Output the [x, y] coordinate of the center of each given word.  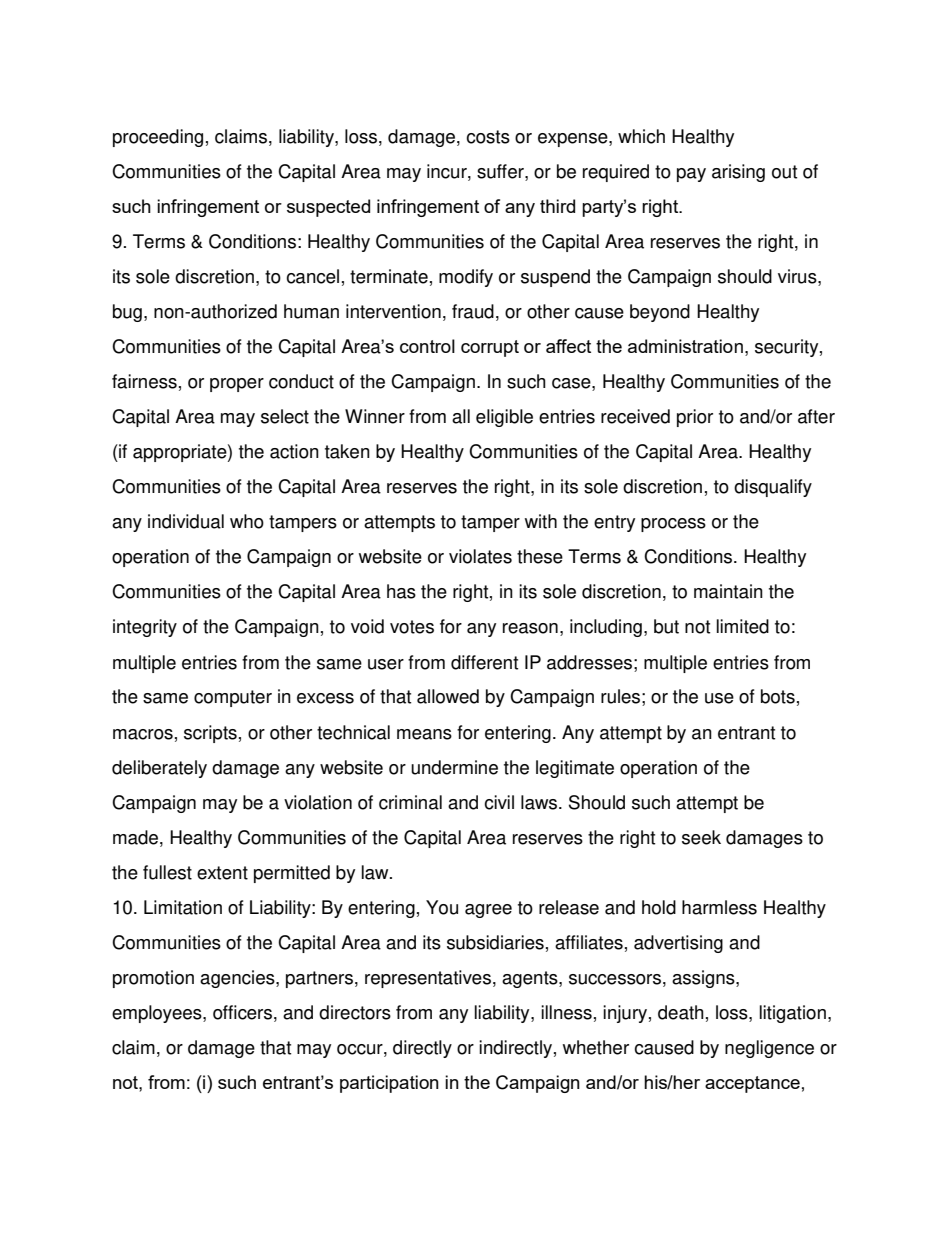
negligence [769, 1049]
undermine [454, 767]
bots [778, 696]
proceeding [158, 138]
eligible [504, 418]
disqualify [773, 488]
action [294, 451]
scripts [210, 734]
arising [738, 173]
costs [488, 137]
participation [389, 1084]
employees [158, 1014]
